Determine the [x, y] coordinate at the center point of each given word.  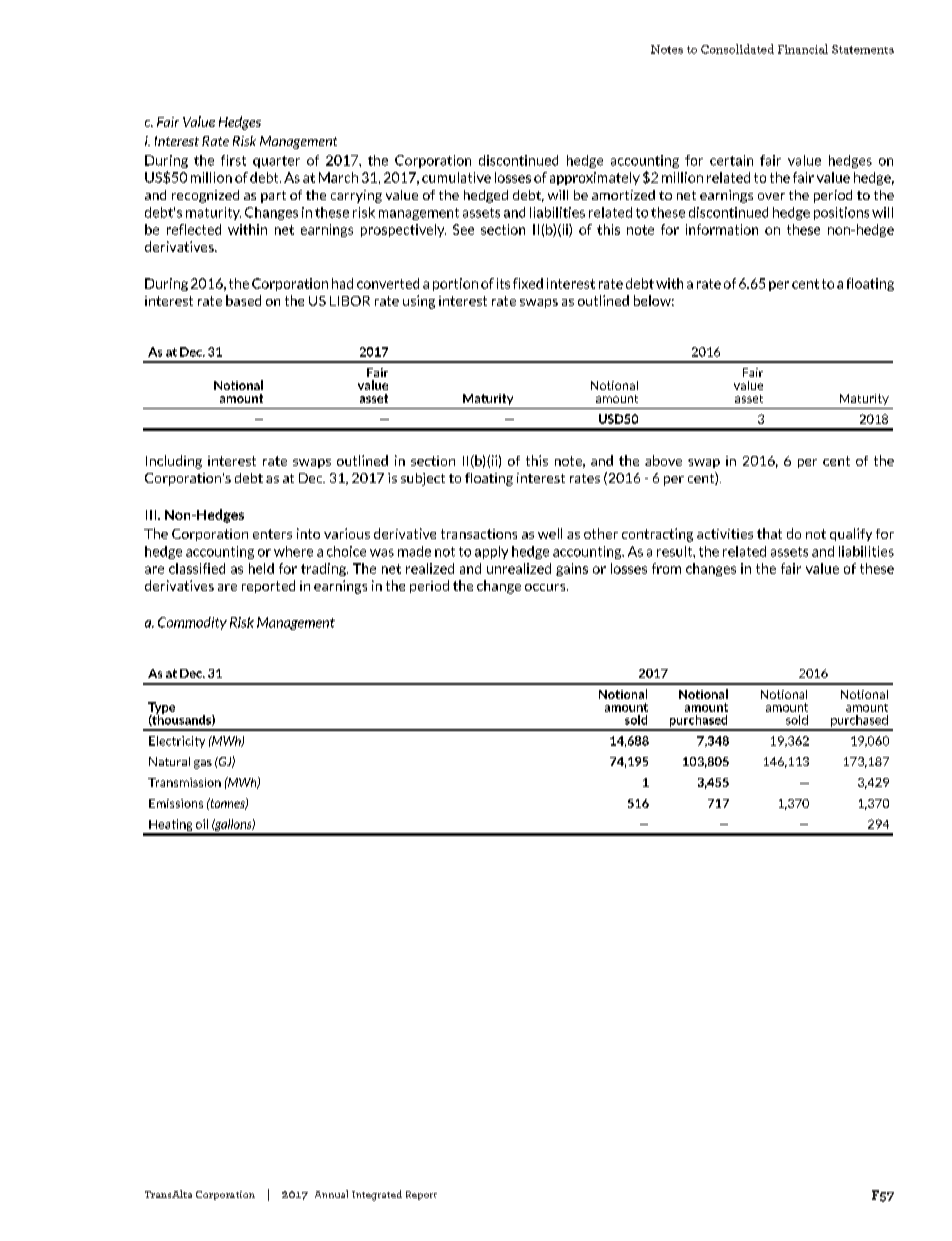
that [769, 533]
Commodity [192, 623]
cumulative [456, 177]
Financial [803, 49]
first [233, 160]
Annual [331, 1194]
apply [491, 552]
